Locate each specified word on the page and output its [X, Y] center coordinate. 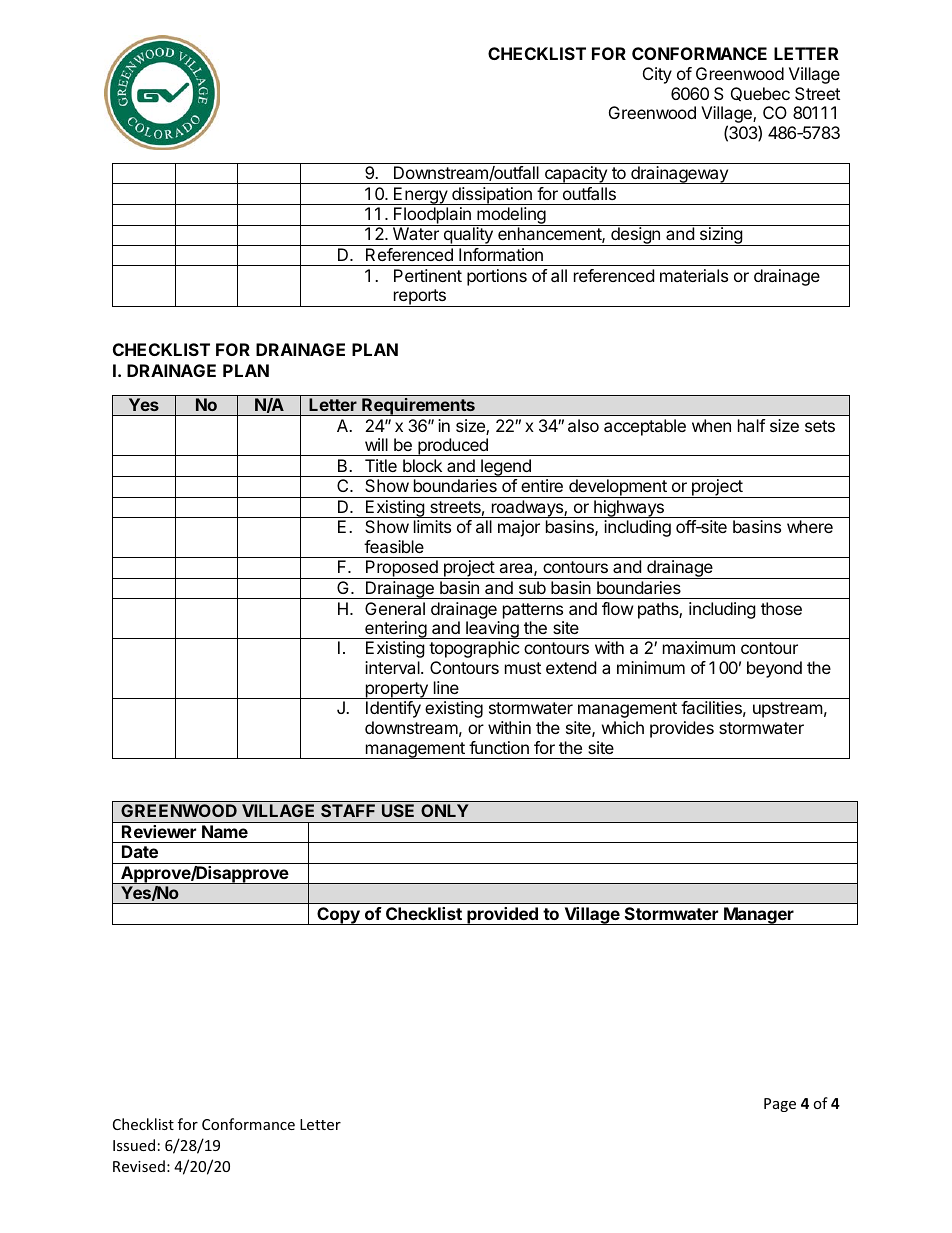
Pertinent [428, 275]
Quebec [760, 94]
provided [502, 916]
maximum [699, 647]
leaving [492, 630]
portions [497, 277]
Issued [134, 1145]
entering [395, 630]
